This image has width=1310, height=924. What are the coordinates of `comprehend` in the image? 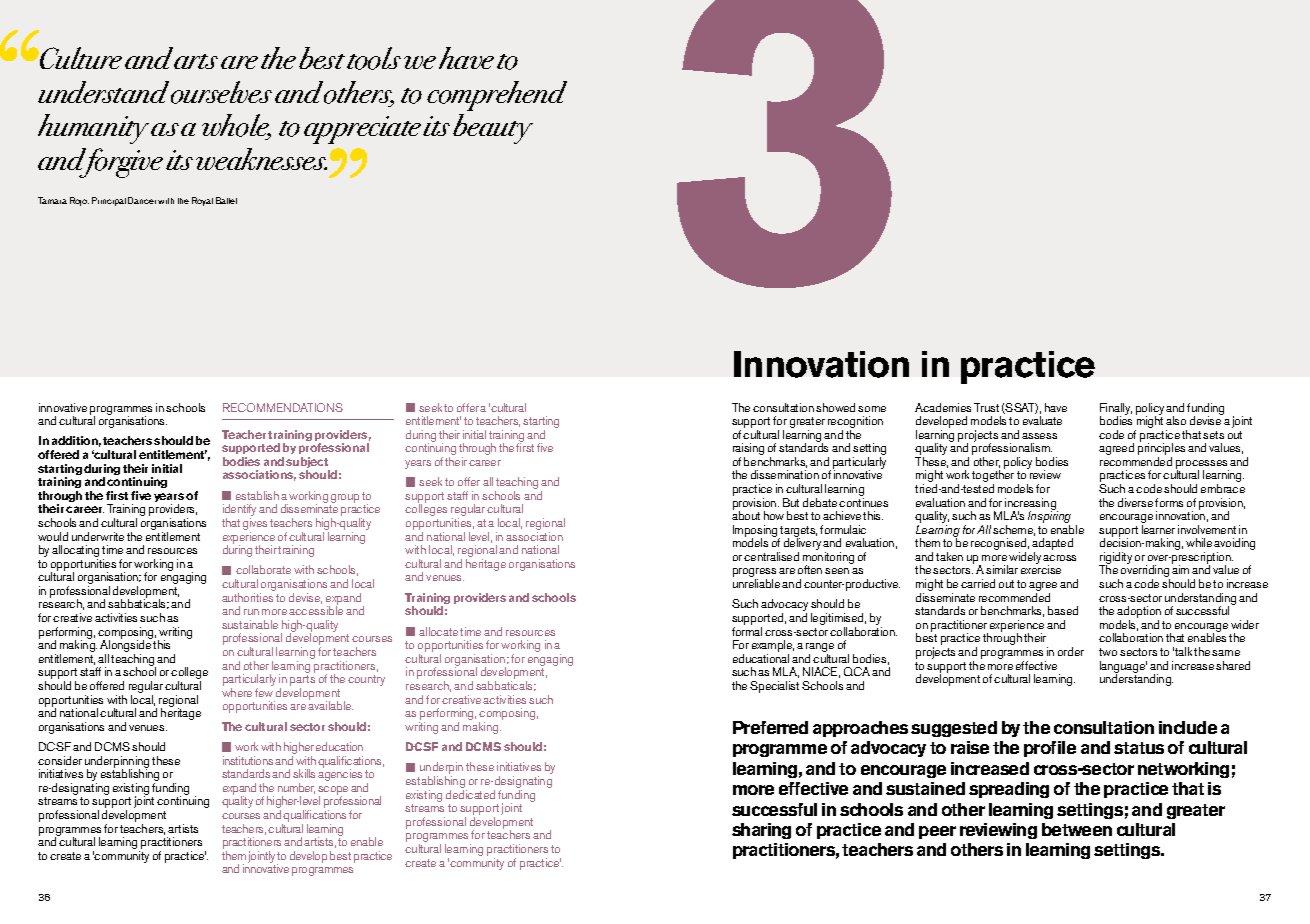 It's located at (497, 96).
